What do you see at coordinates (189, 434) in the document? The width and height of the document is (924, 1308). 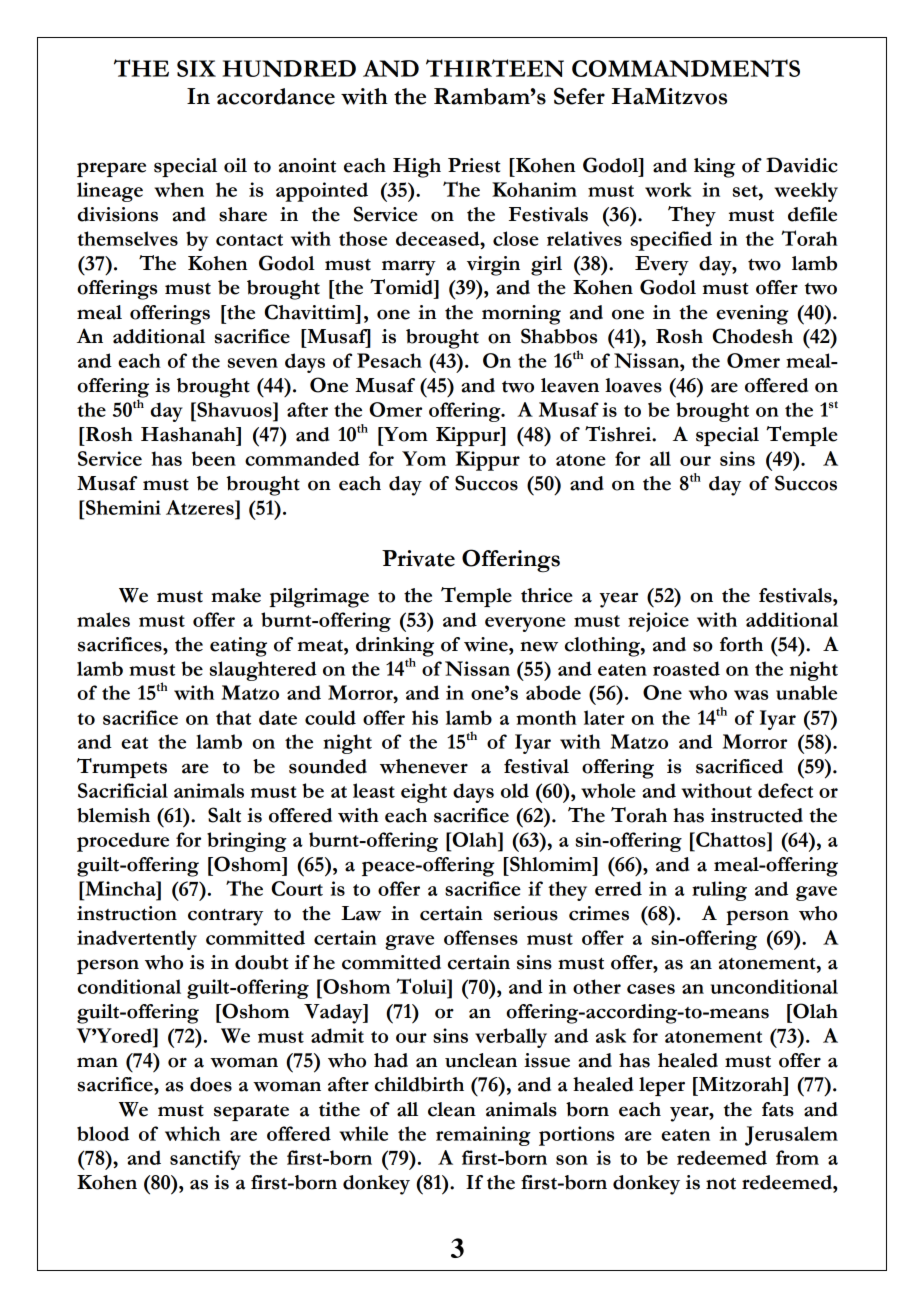 I see `Hashanah` at bounding box center [189, 434].
